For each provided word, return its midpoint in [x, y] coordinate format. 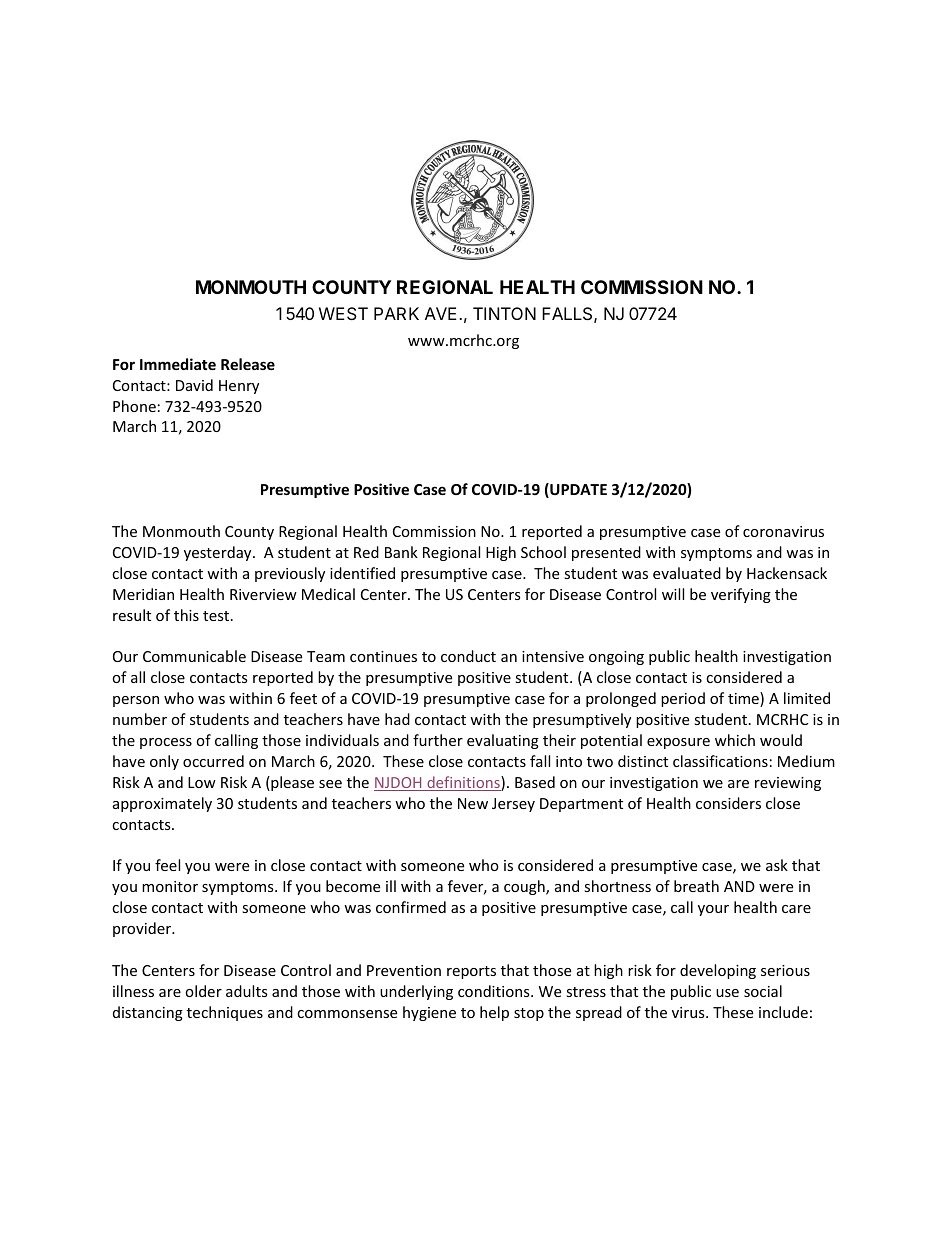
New [473, 803]
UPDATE [577, 490]
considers [728, 803]
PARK [396, 313]
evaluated [687, 573]
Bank [401, 552]
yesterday [219, 553]
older [203, 991]
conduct [468, 656]
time [744, 699]
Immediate [178, 364]
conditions [495, 991]
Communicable [194, 656]
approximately [162, 804]
